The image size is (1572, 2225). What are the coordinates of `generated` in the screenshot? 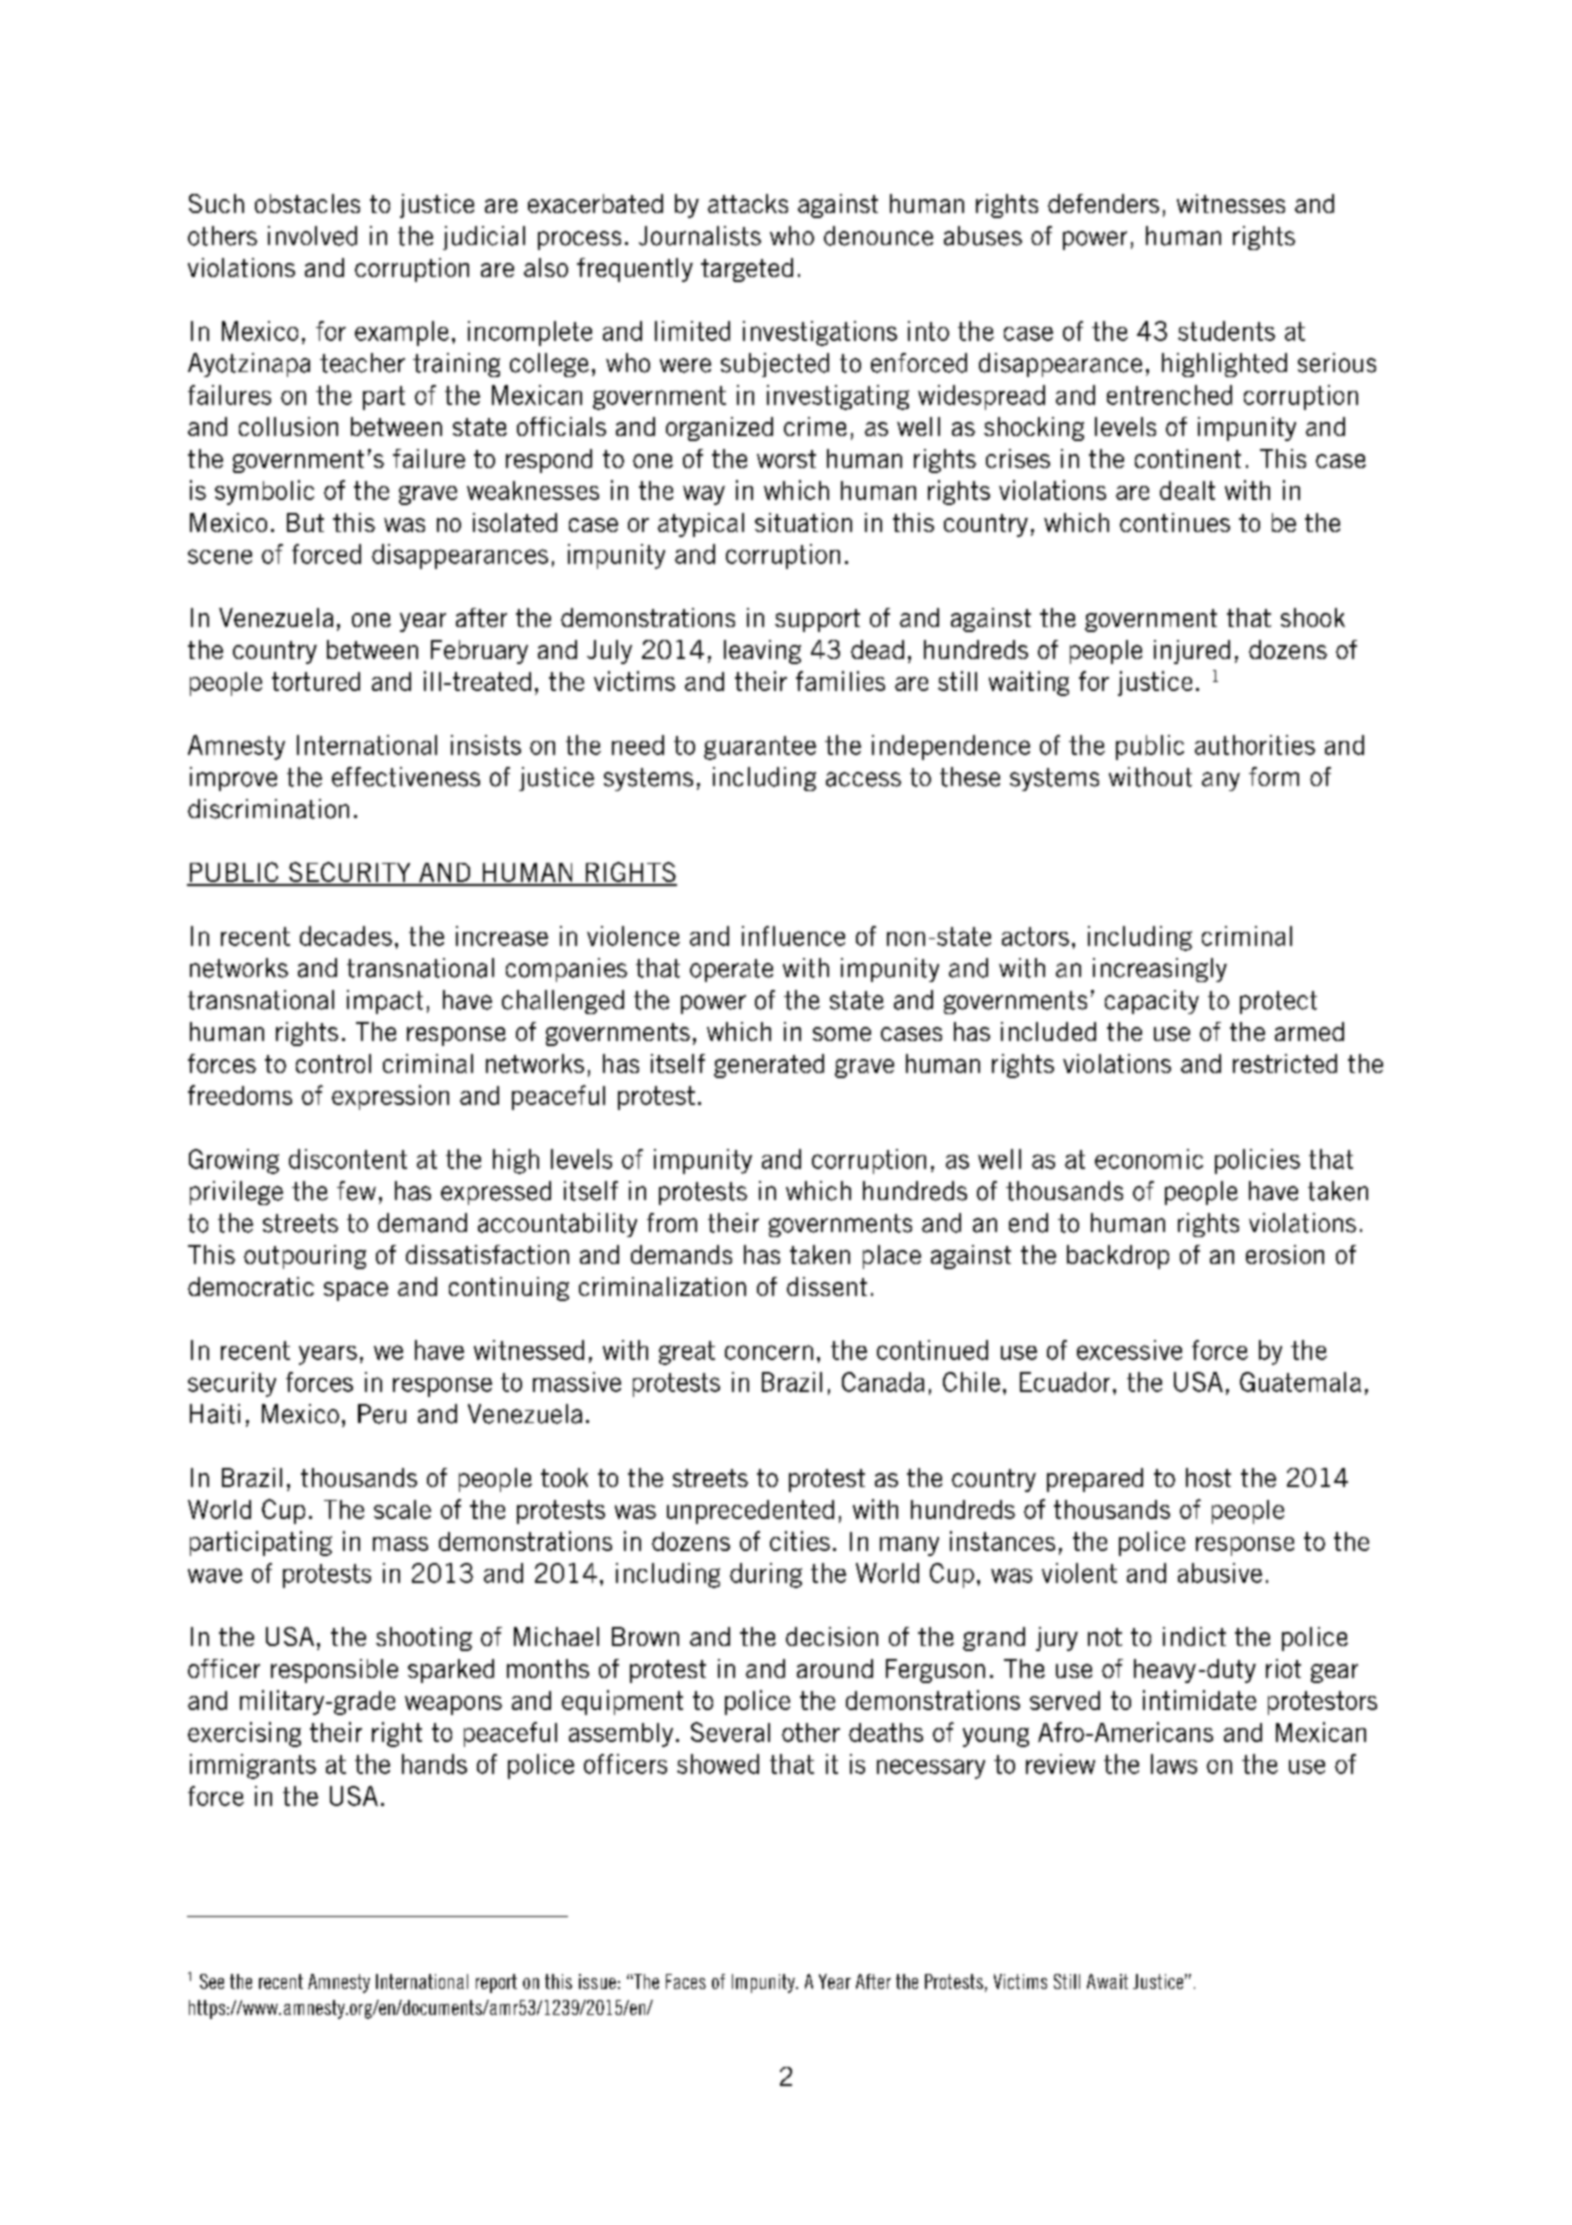 It's located at (769, 1066).
